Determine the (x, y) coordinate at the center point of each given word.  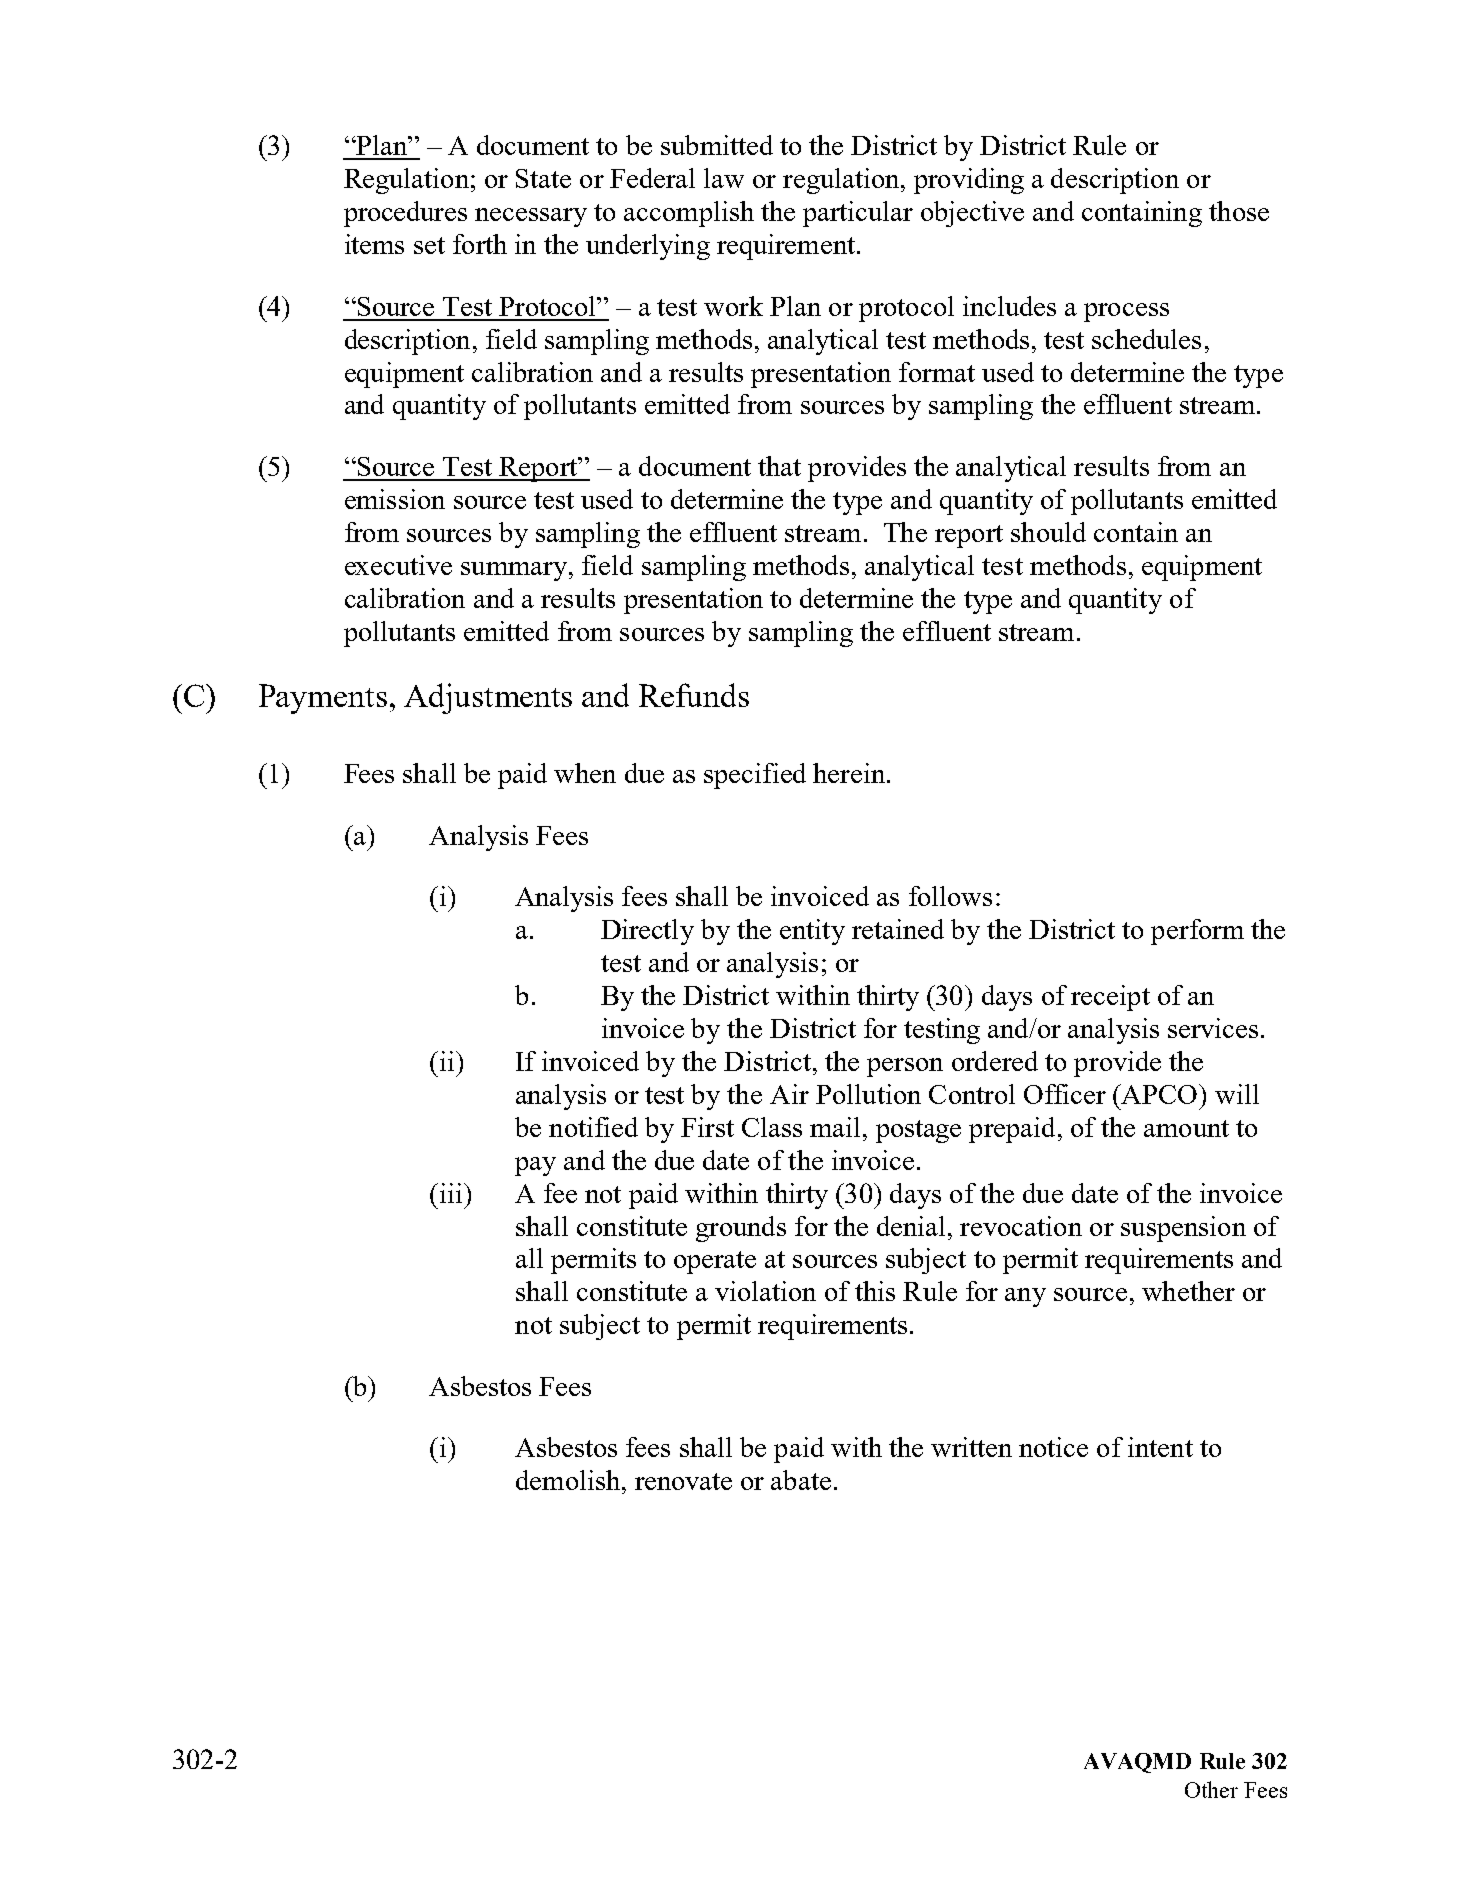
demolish (569, 1480)
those (1239, 211)
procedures (405, 214)
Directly (647, 932)
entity (812, 932)
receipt (1110, 998)
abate (801, 1480)
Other (1211, 1789)
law (724, 178)
